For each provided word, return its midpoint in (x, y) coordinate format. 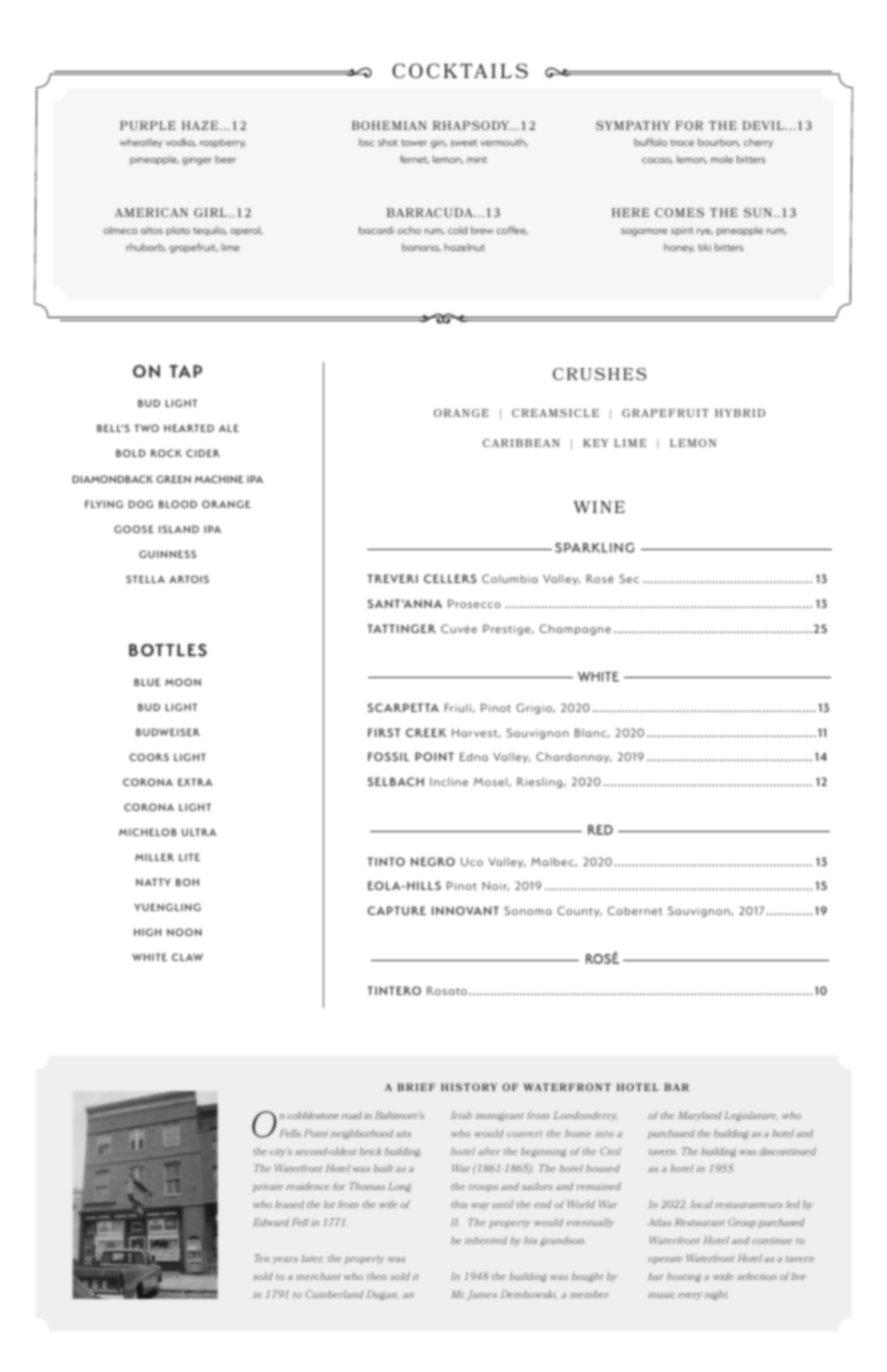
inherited (486, 1240)
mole (722, 159)
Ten (262, 1258)
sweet (463, 143)
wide (723, 1276)
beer (225, 159)
